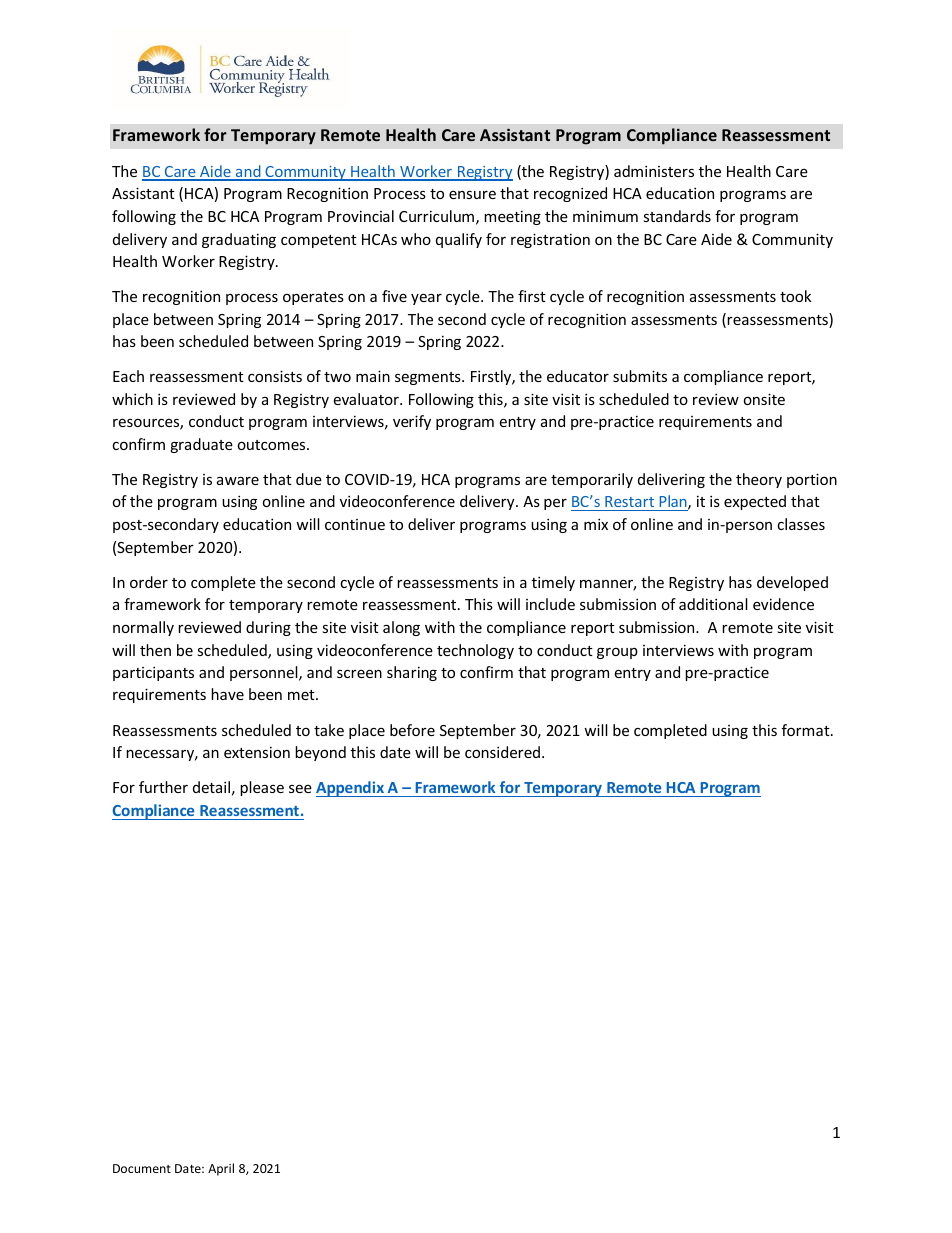  What do you see at coordinates (677, 216) in the screenshot?
I see `standards` at bounding box center [677, 216].
